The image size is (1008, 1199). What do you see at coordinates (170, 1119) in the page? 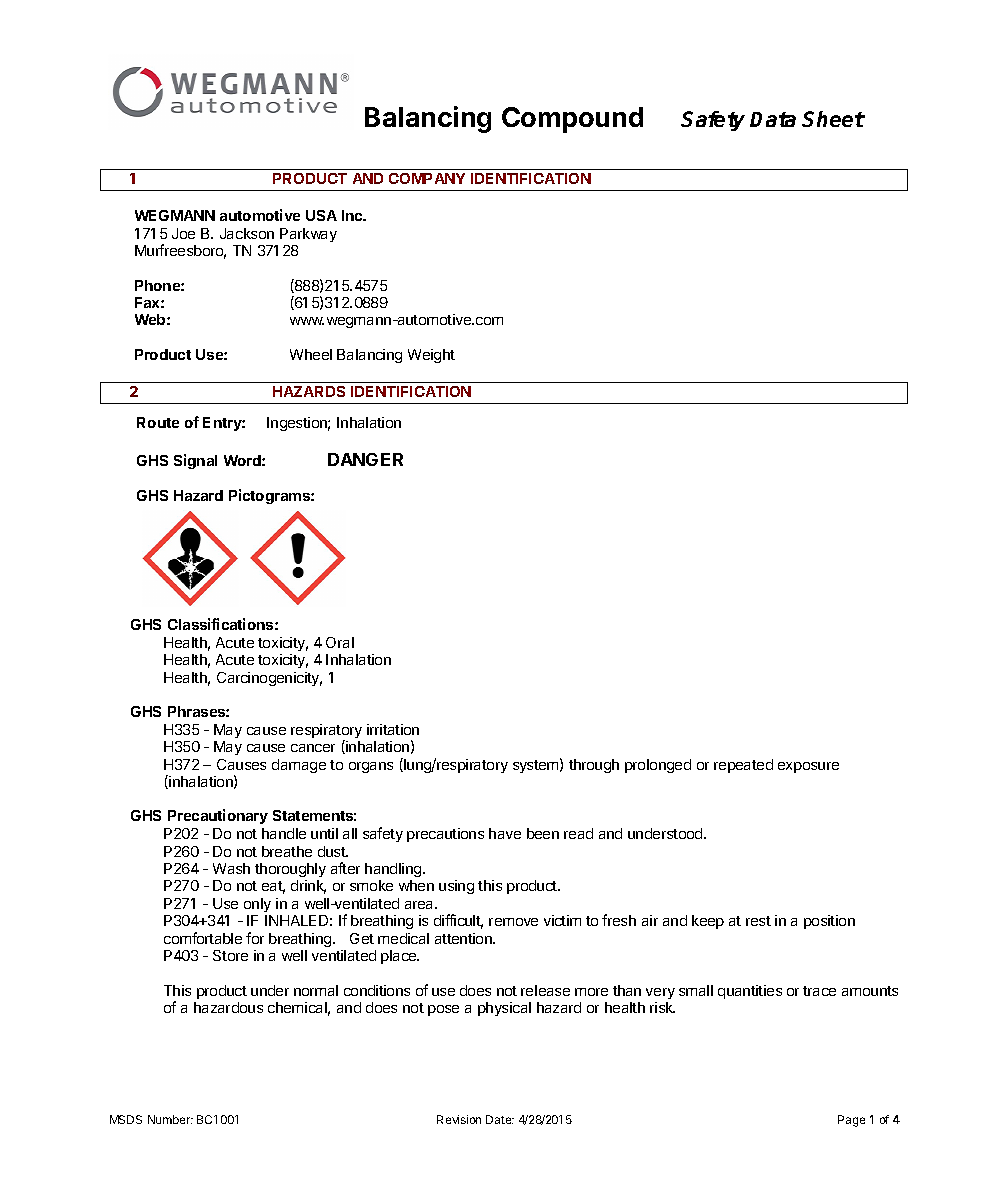
I see `Number` at bounding box center [170, 1119].
